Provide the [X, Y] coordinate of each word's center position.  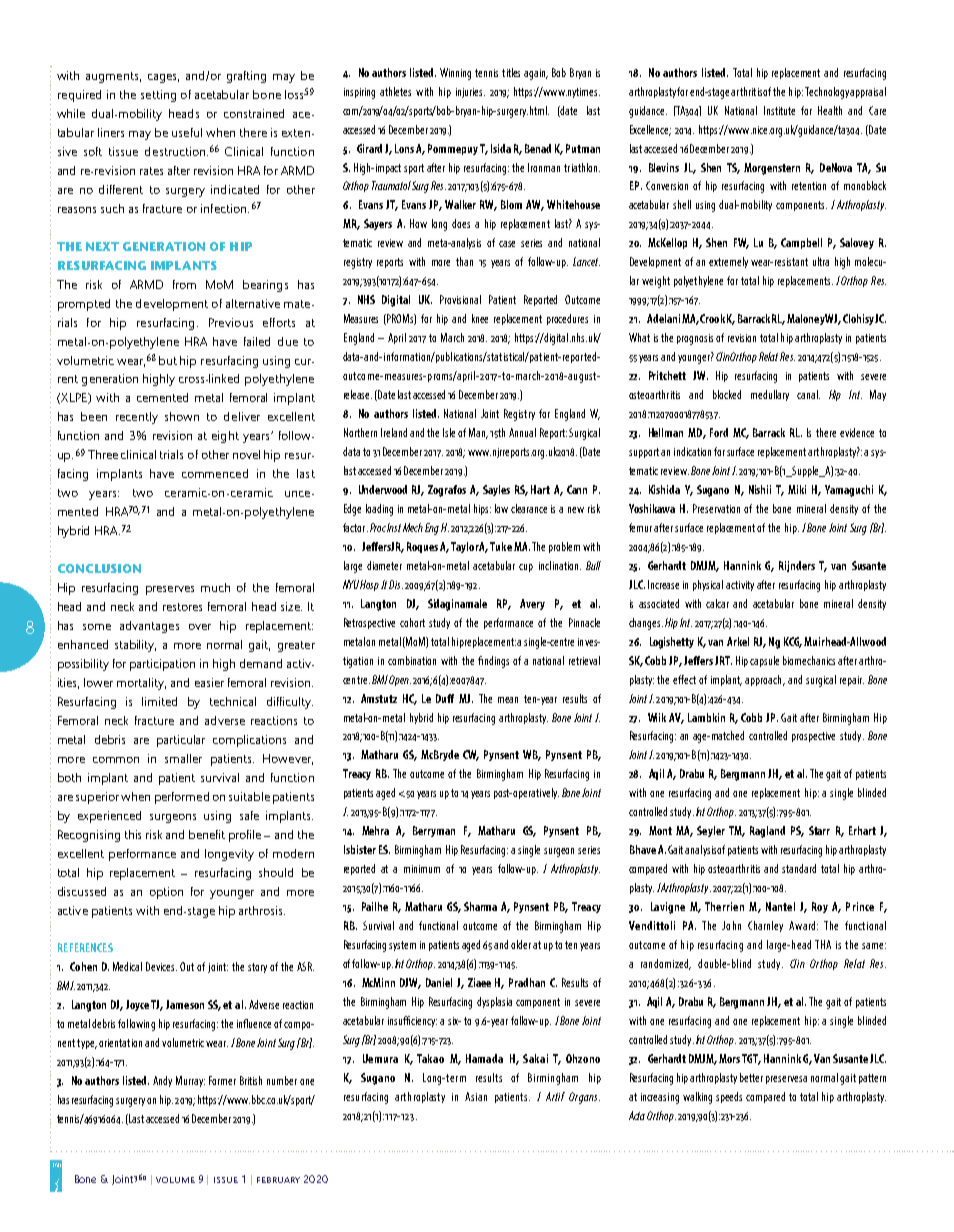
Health [830, 110]
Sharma [480, 906]
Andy [162, 1081]
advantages [149, 627]
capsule [764, 661]
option [166, 893]
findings [493, 662]
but [168, 360]
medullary [770, 395]
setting [158, 96]
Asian [476, 1096]
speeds [729, 1097]
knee [480, 318]
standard [799, 868]
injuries [470, 93]
